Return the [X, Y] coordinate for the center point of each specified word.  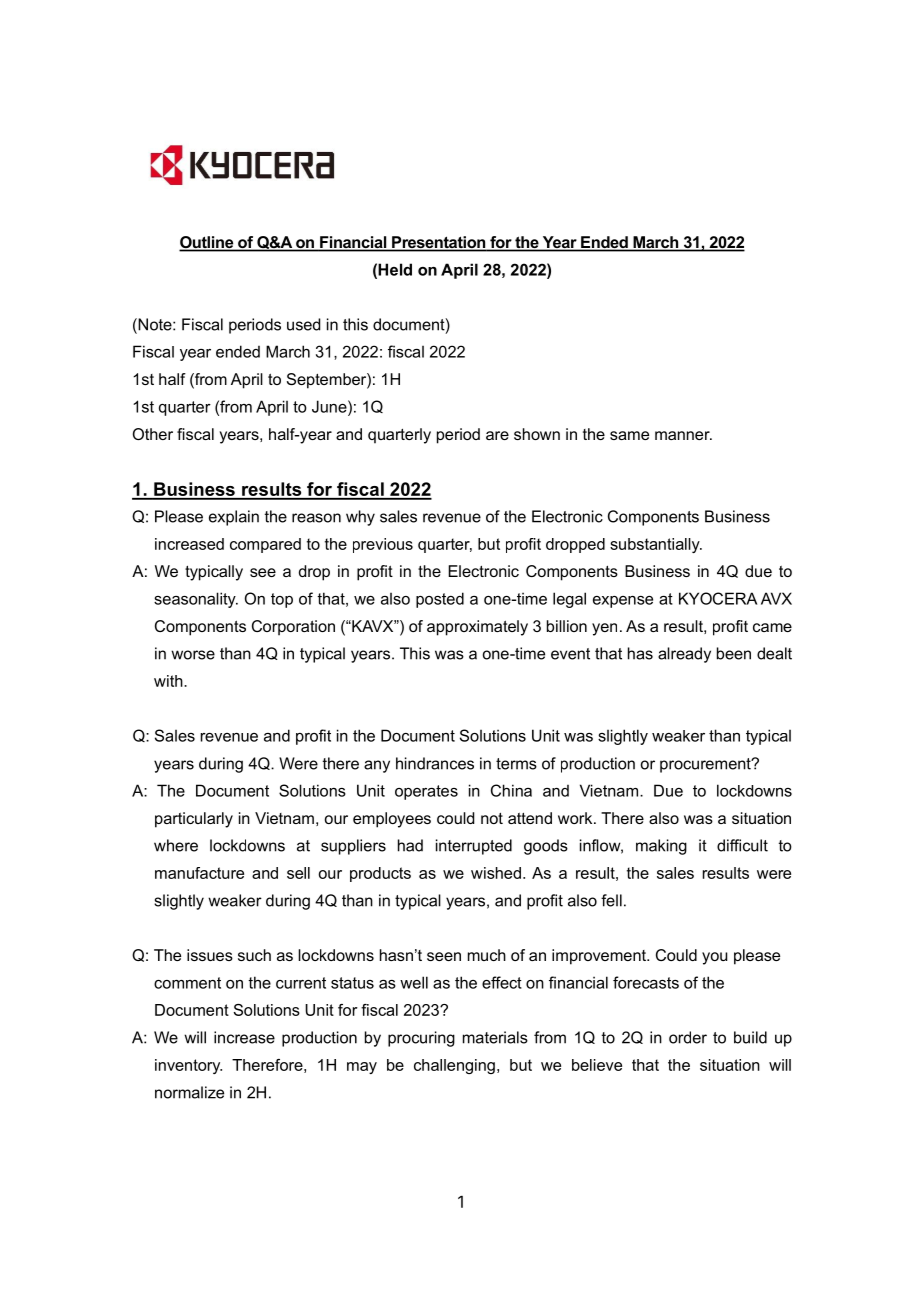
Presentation [439, 243]
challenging [454, 1066]
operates [426, 792]
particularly [194, 820]
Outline [207, 243]
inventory [188, 1066]
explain [234, 518]
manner [683, 435]
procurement [706, 765]
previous [383, 545]
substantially [656, 545]
